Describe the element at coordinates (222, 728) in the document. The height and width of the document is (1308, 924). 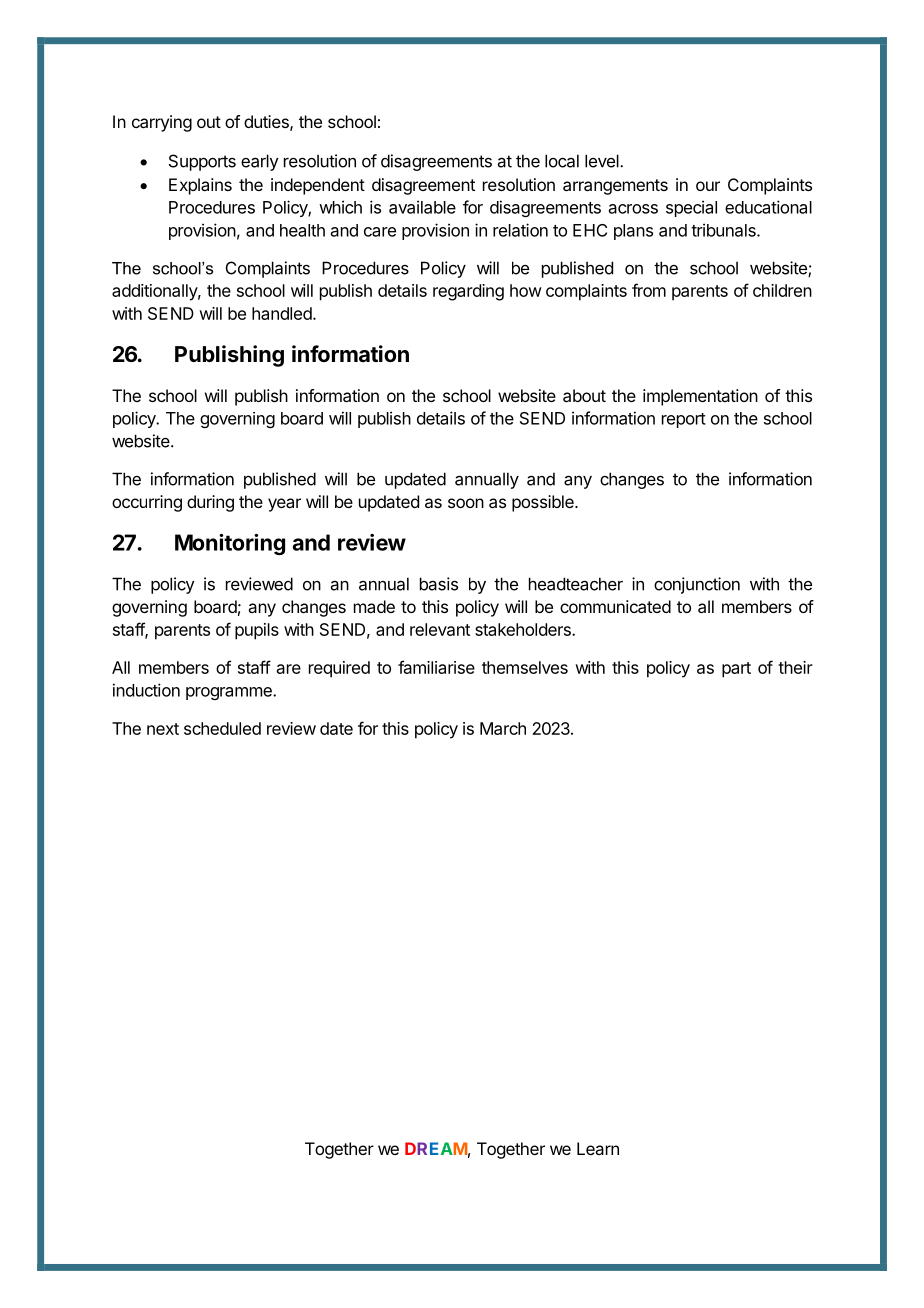
I see `scheduled` at that location.
